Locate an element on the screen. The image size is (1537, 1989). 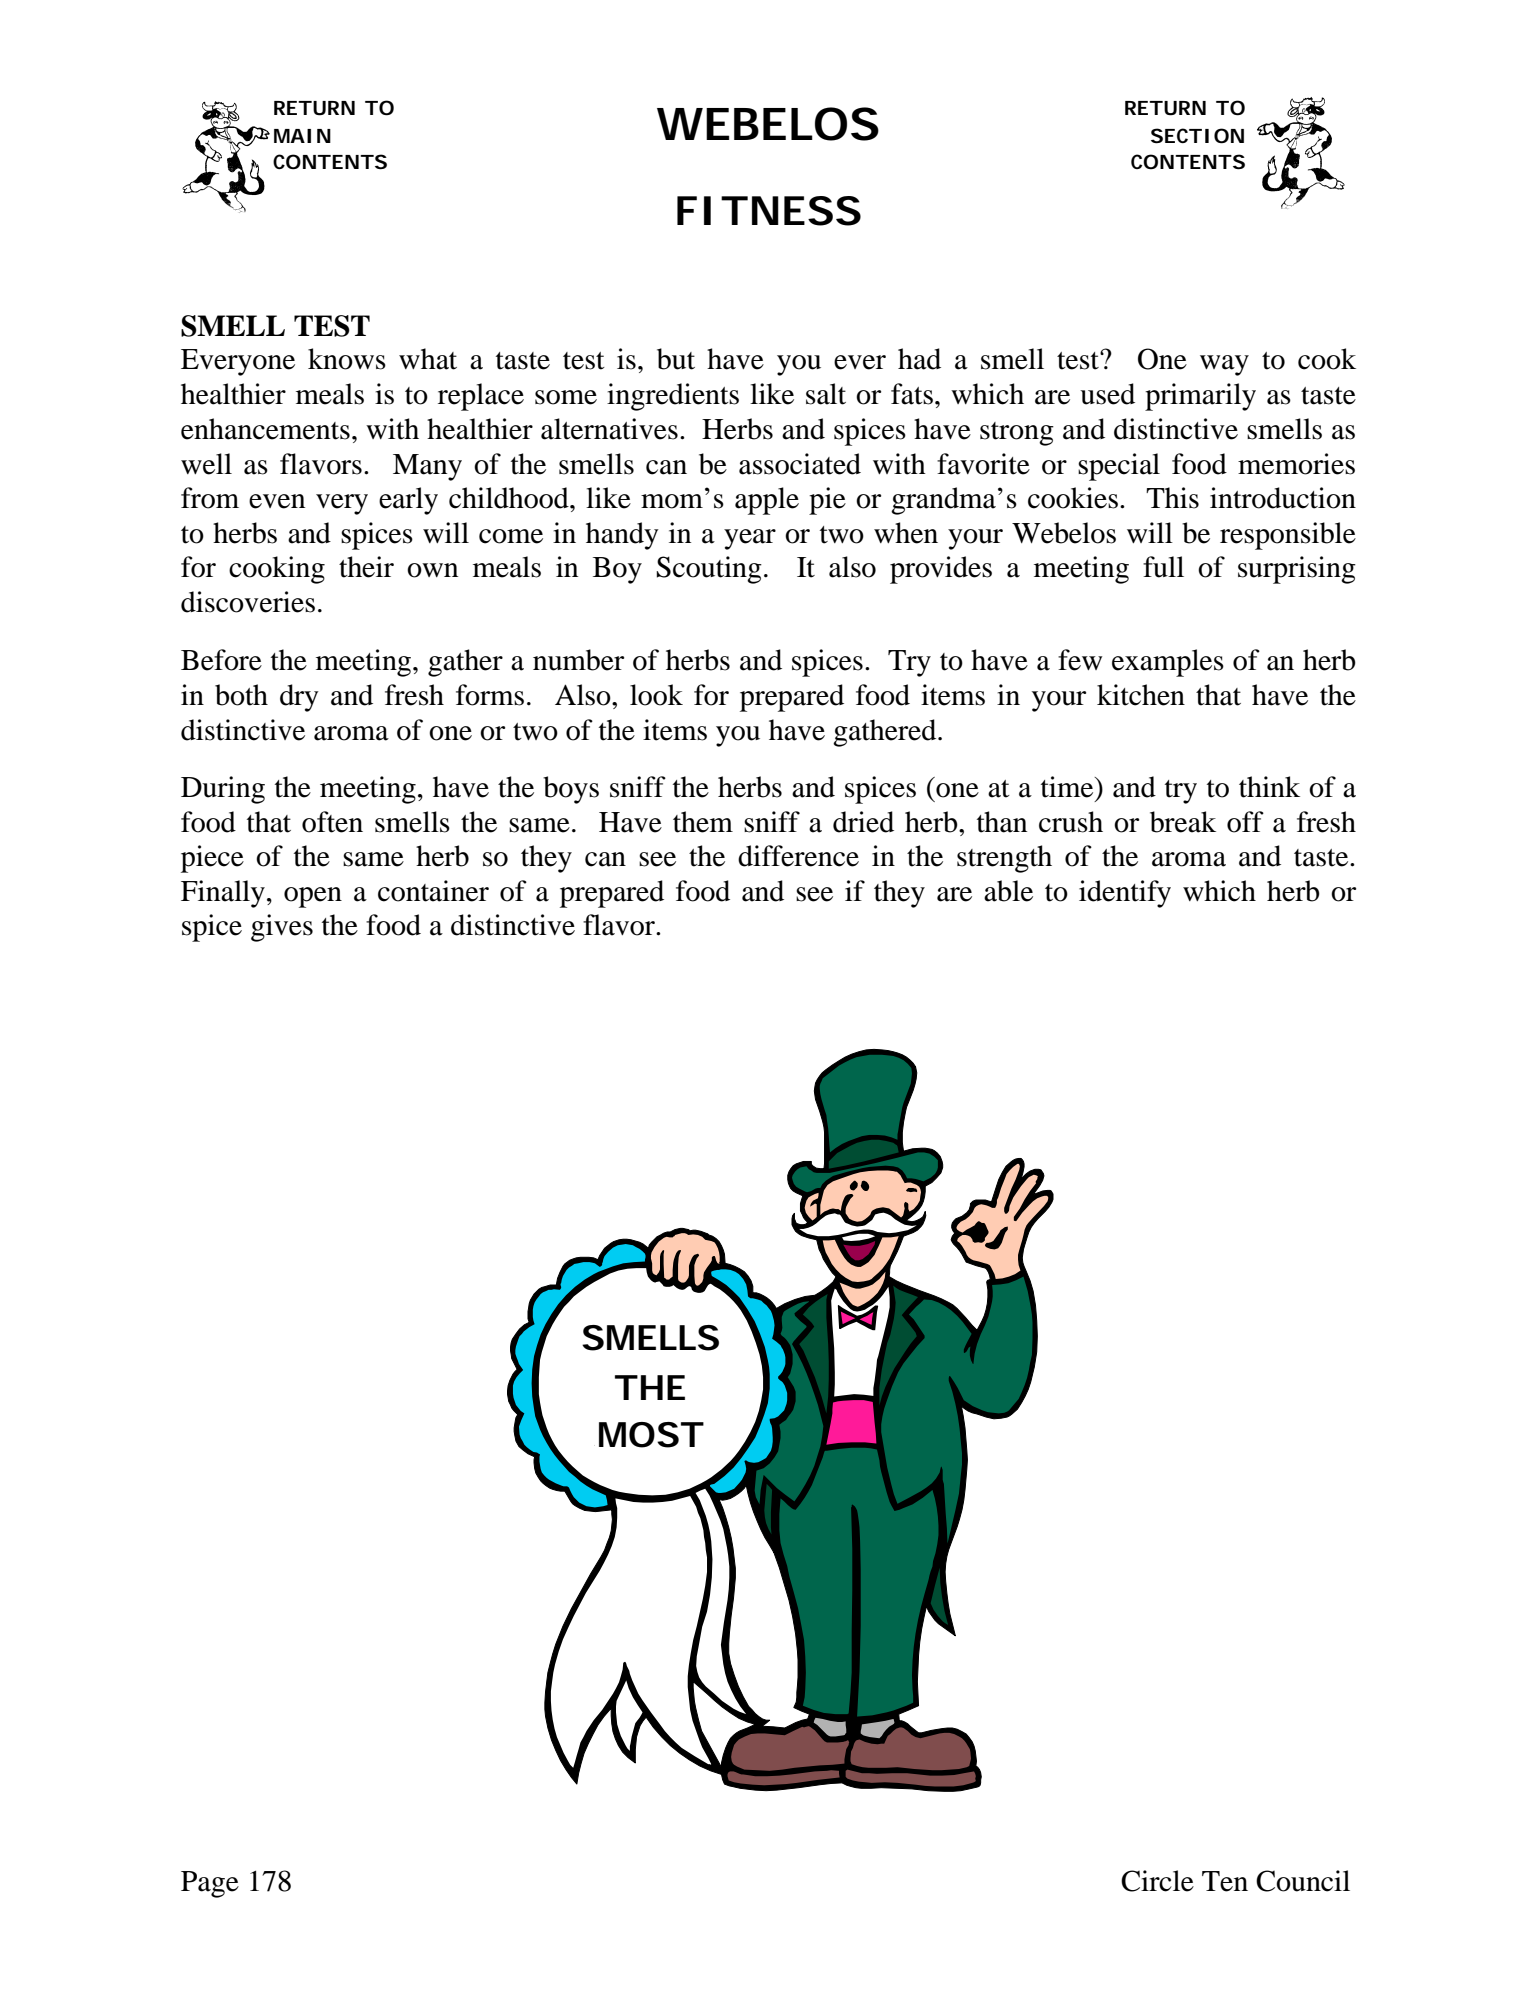
knows is located at coordinates (347, 359).
